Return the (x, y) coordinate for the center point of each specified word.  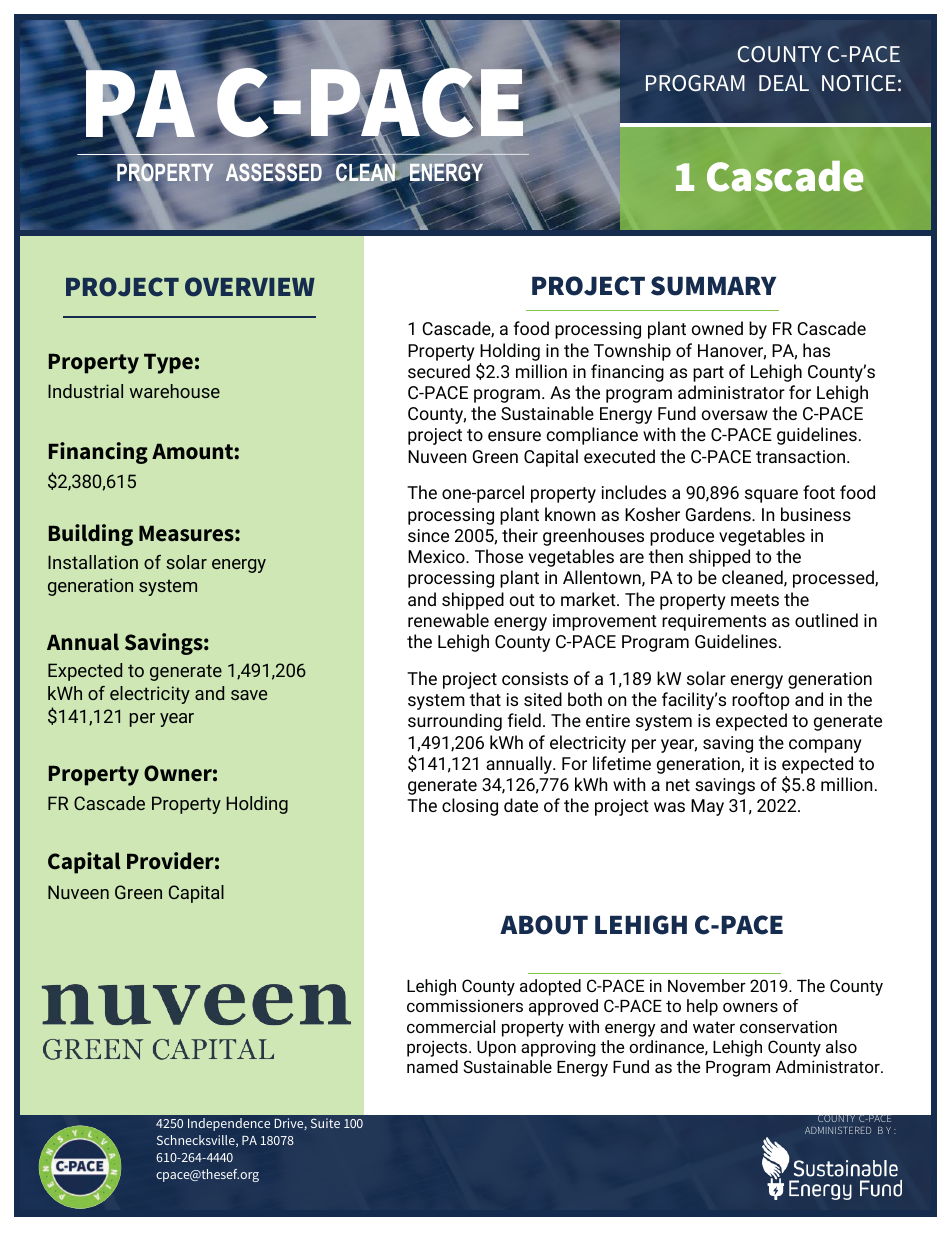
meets (755, 600)
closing (470, 807)
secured (439, 371)
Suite (325, 1123)
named (432, 1066)
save (249, 695)
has (816, 350)
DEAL (784, 83)
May (707, 807)
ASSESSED (274, 173)
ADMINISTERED (838, 1130)
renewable (448, 620)
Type (168, 364)
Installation (93, 562)
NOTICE (859, 83)
